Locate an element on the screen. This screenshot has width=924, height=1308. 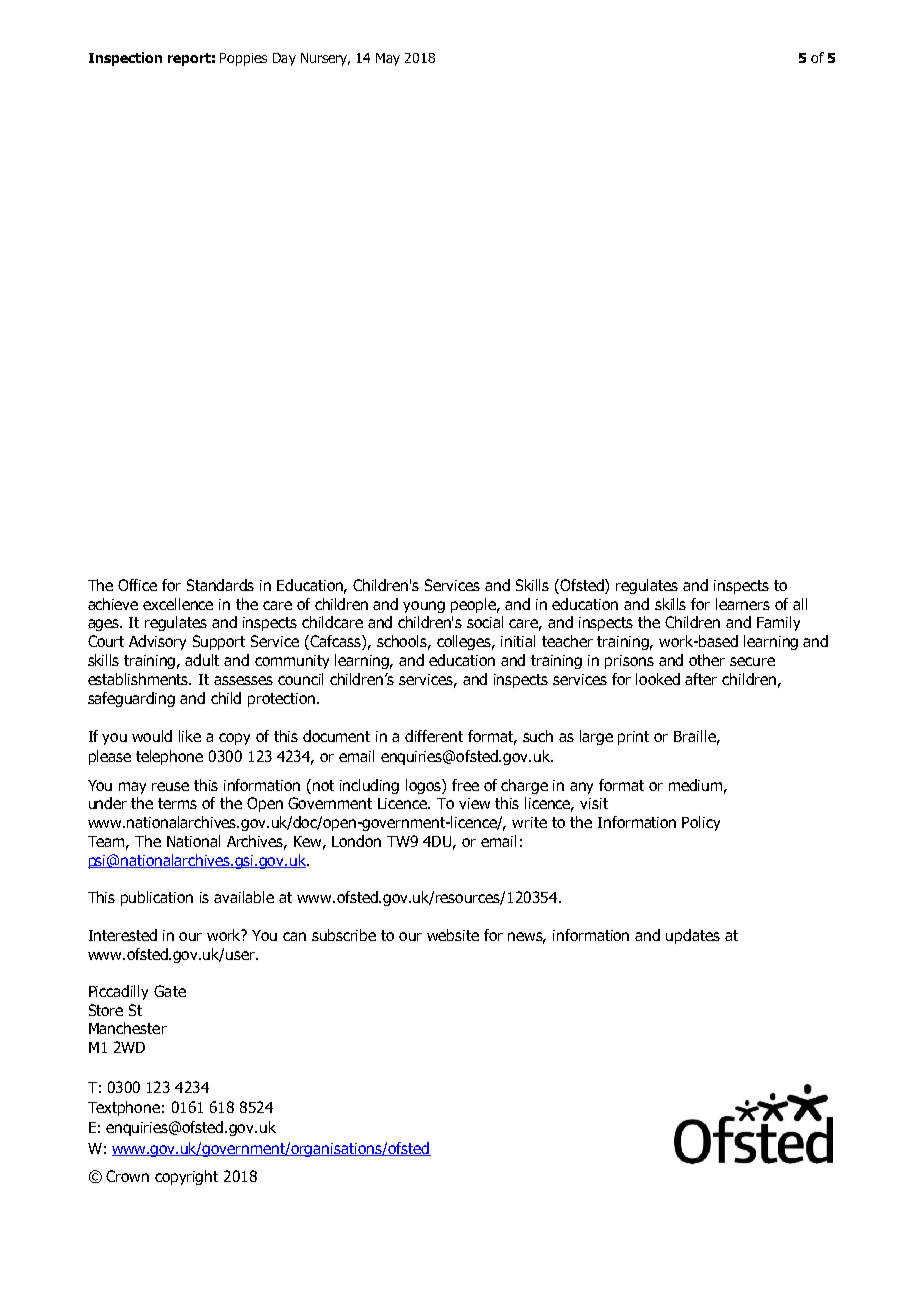
Poppies is located at coordinates (243, 59).
